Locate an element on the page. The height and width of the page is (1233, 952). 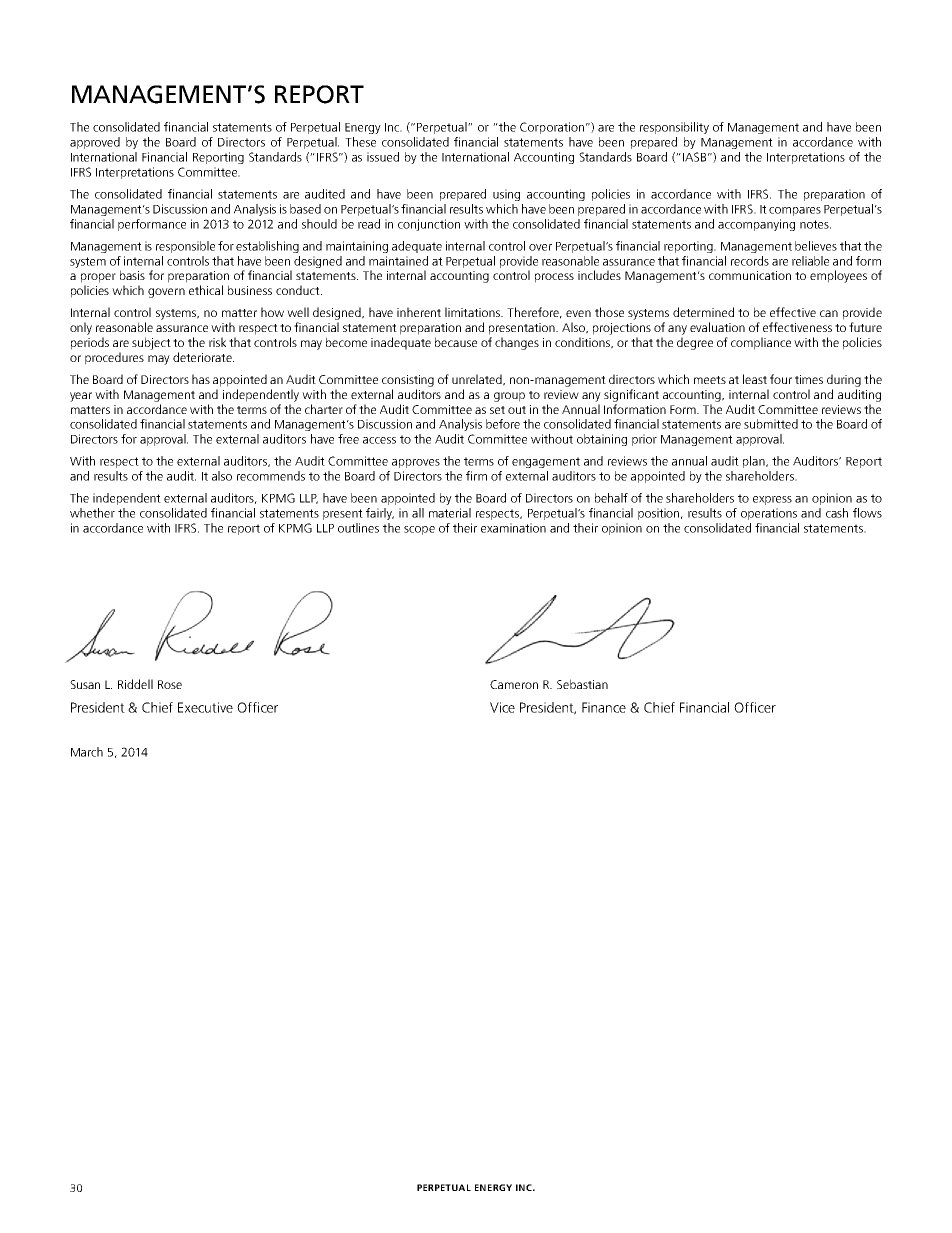
before is located at coordinates (503, 424).
